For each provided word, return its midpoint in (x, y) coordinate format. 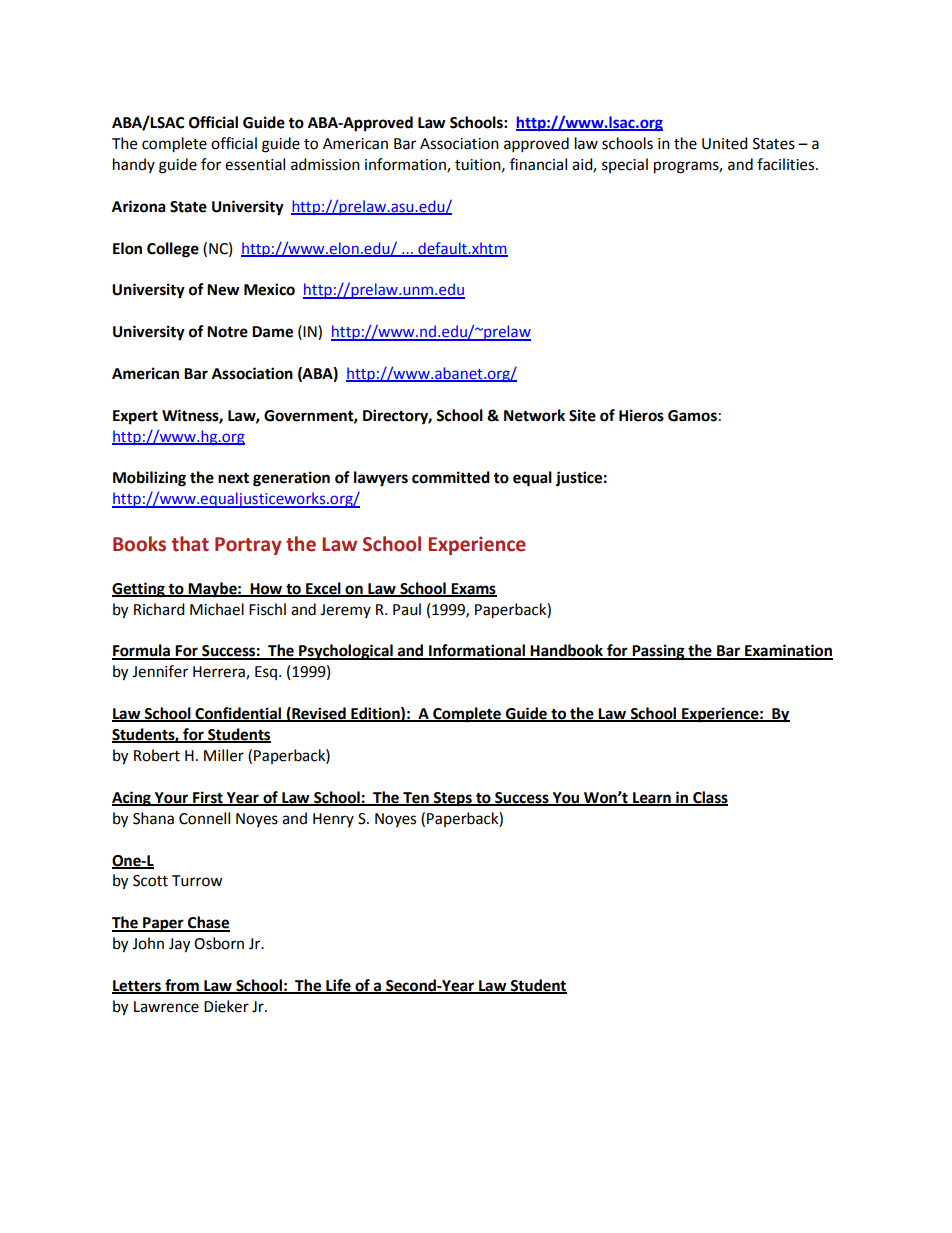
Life (338, 986)
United (725, 143)
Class (709, 798)
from (182, 986)
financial (538, 164)
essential (255, 164)
